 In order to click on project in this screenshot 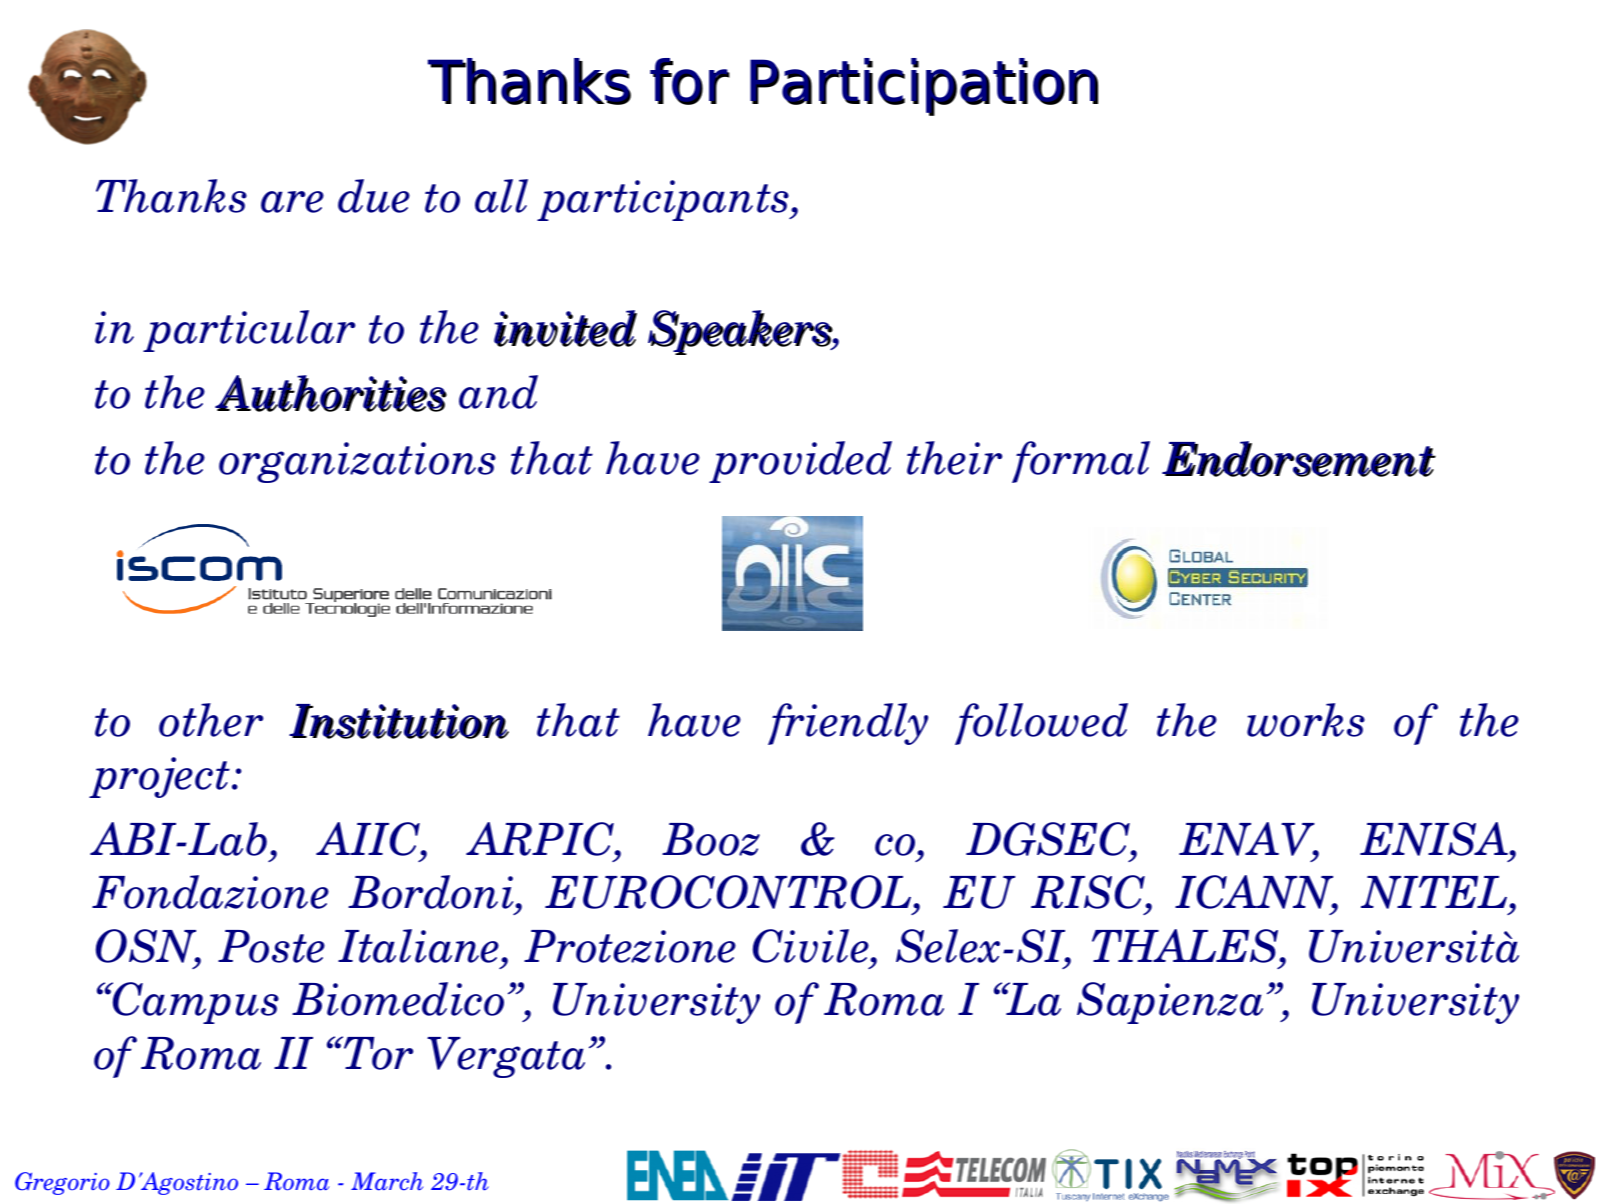, I will do `click(159, 777)`.
